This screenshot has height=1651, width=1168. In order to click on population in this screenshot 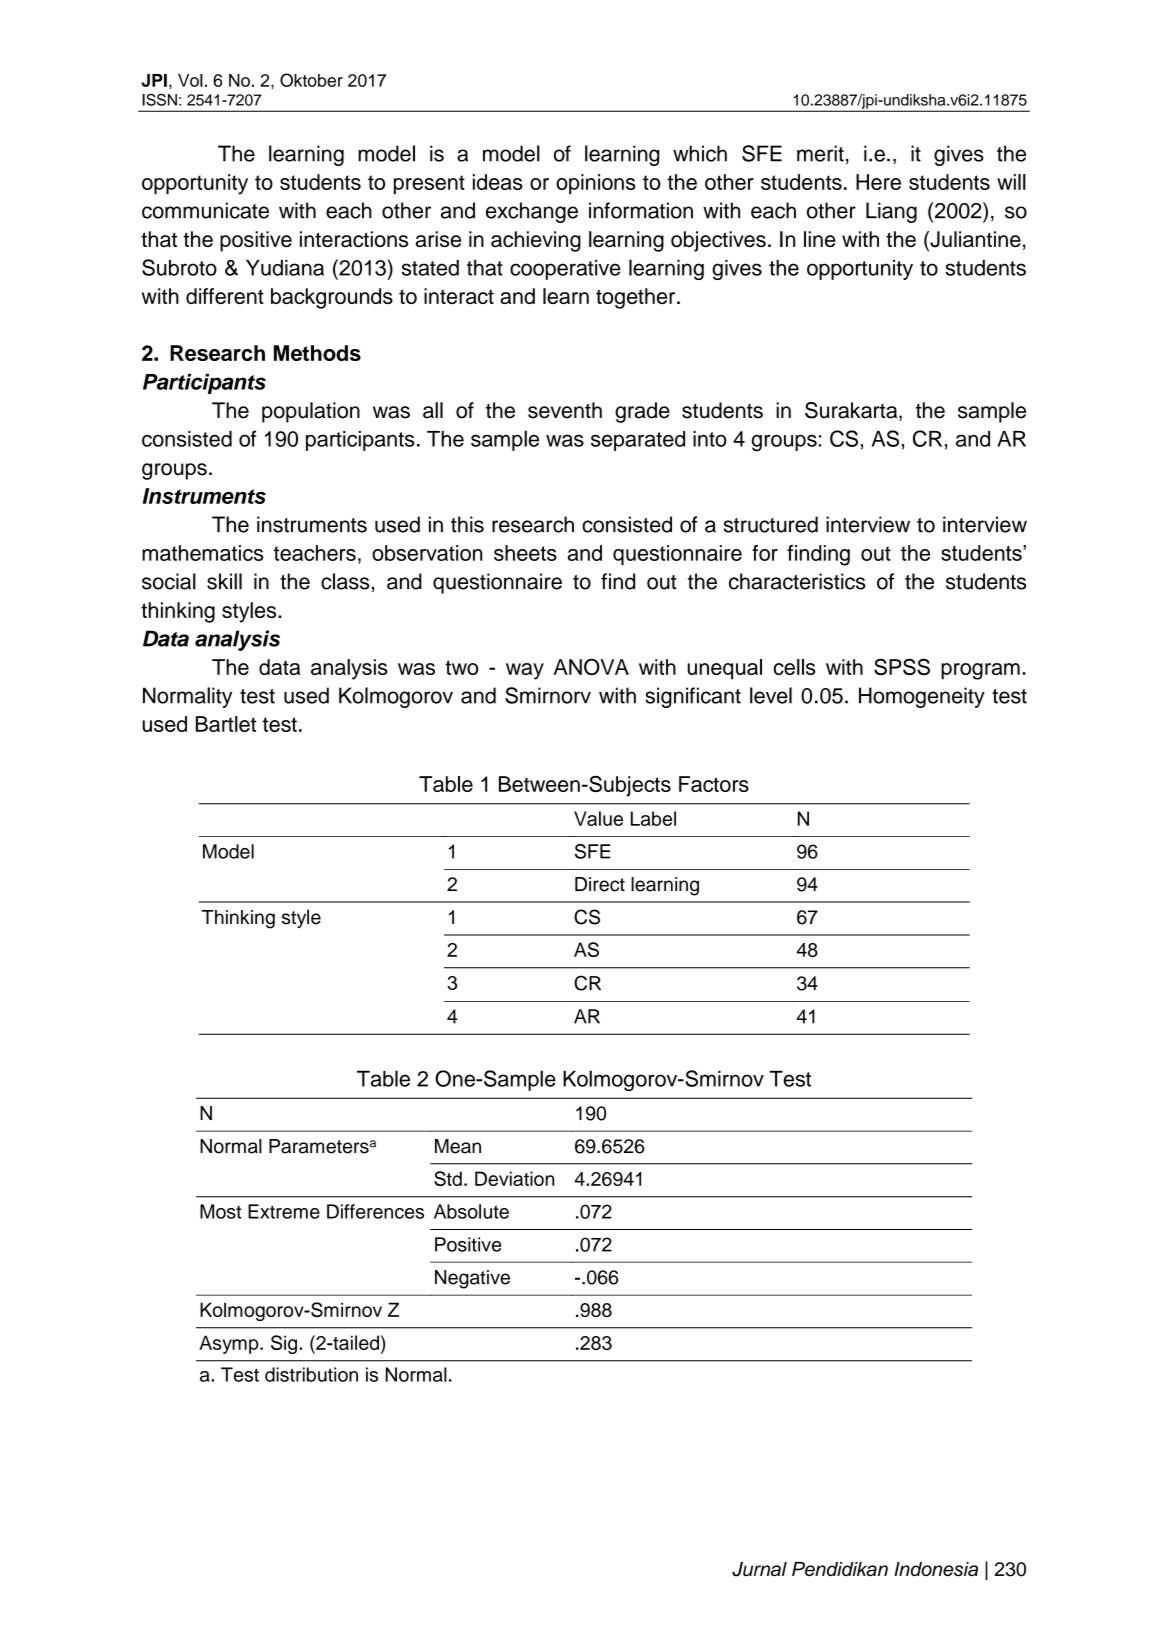, I will do `click(311, 412)`.
